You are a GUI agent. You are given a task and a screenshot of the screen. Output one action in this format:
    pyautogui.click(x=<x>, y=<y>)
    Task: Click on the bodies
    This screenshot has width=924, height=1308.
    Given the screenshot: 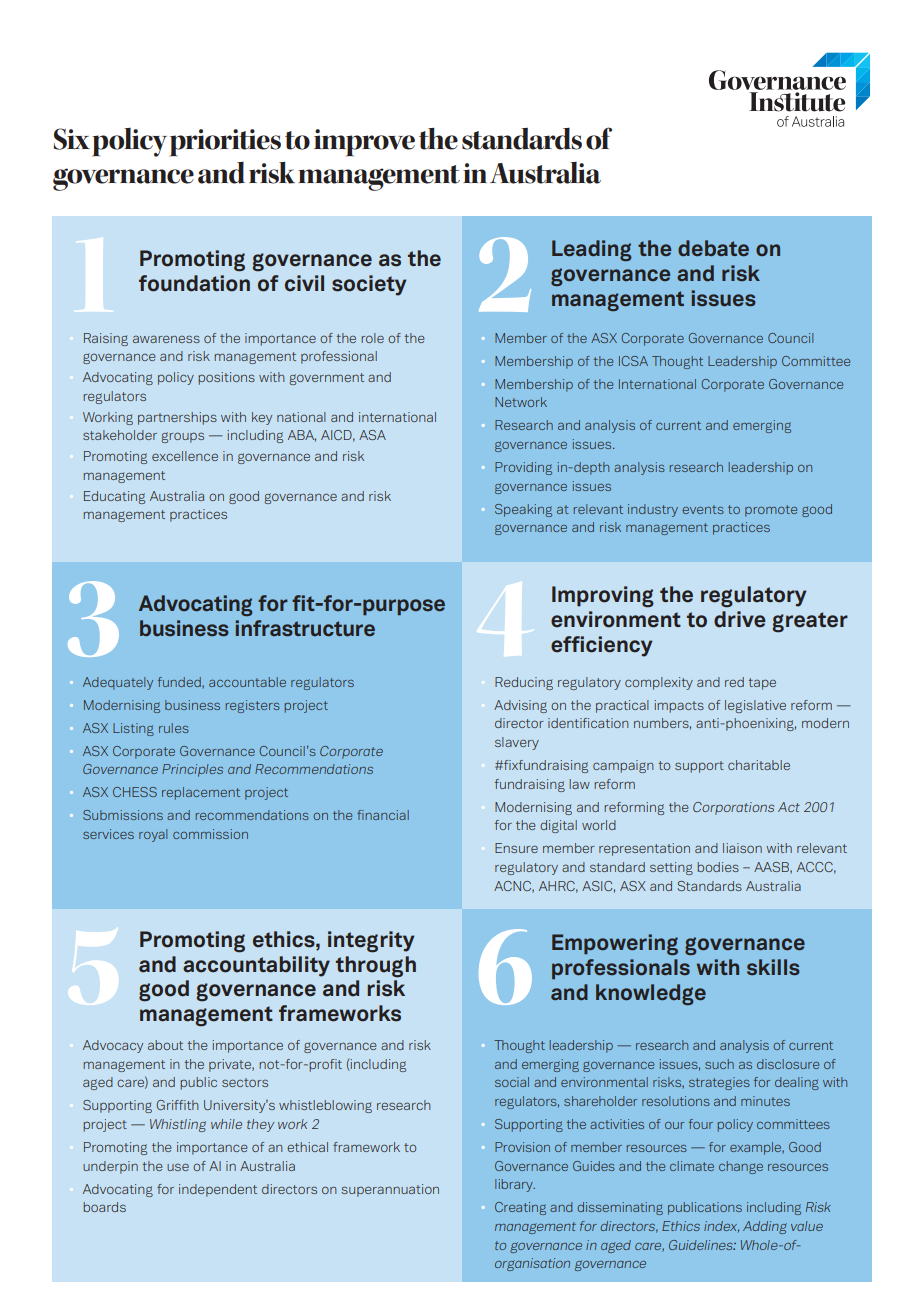 What is the action you would take?
    pyautogui.click(x=718, y=867)
